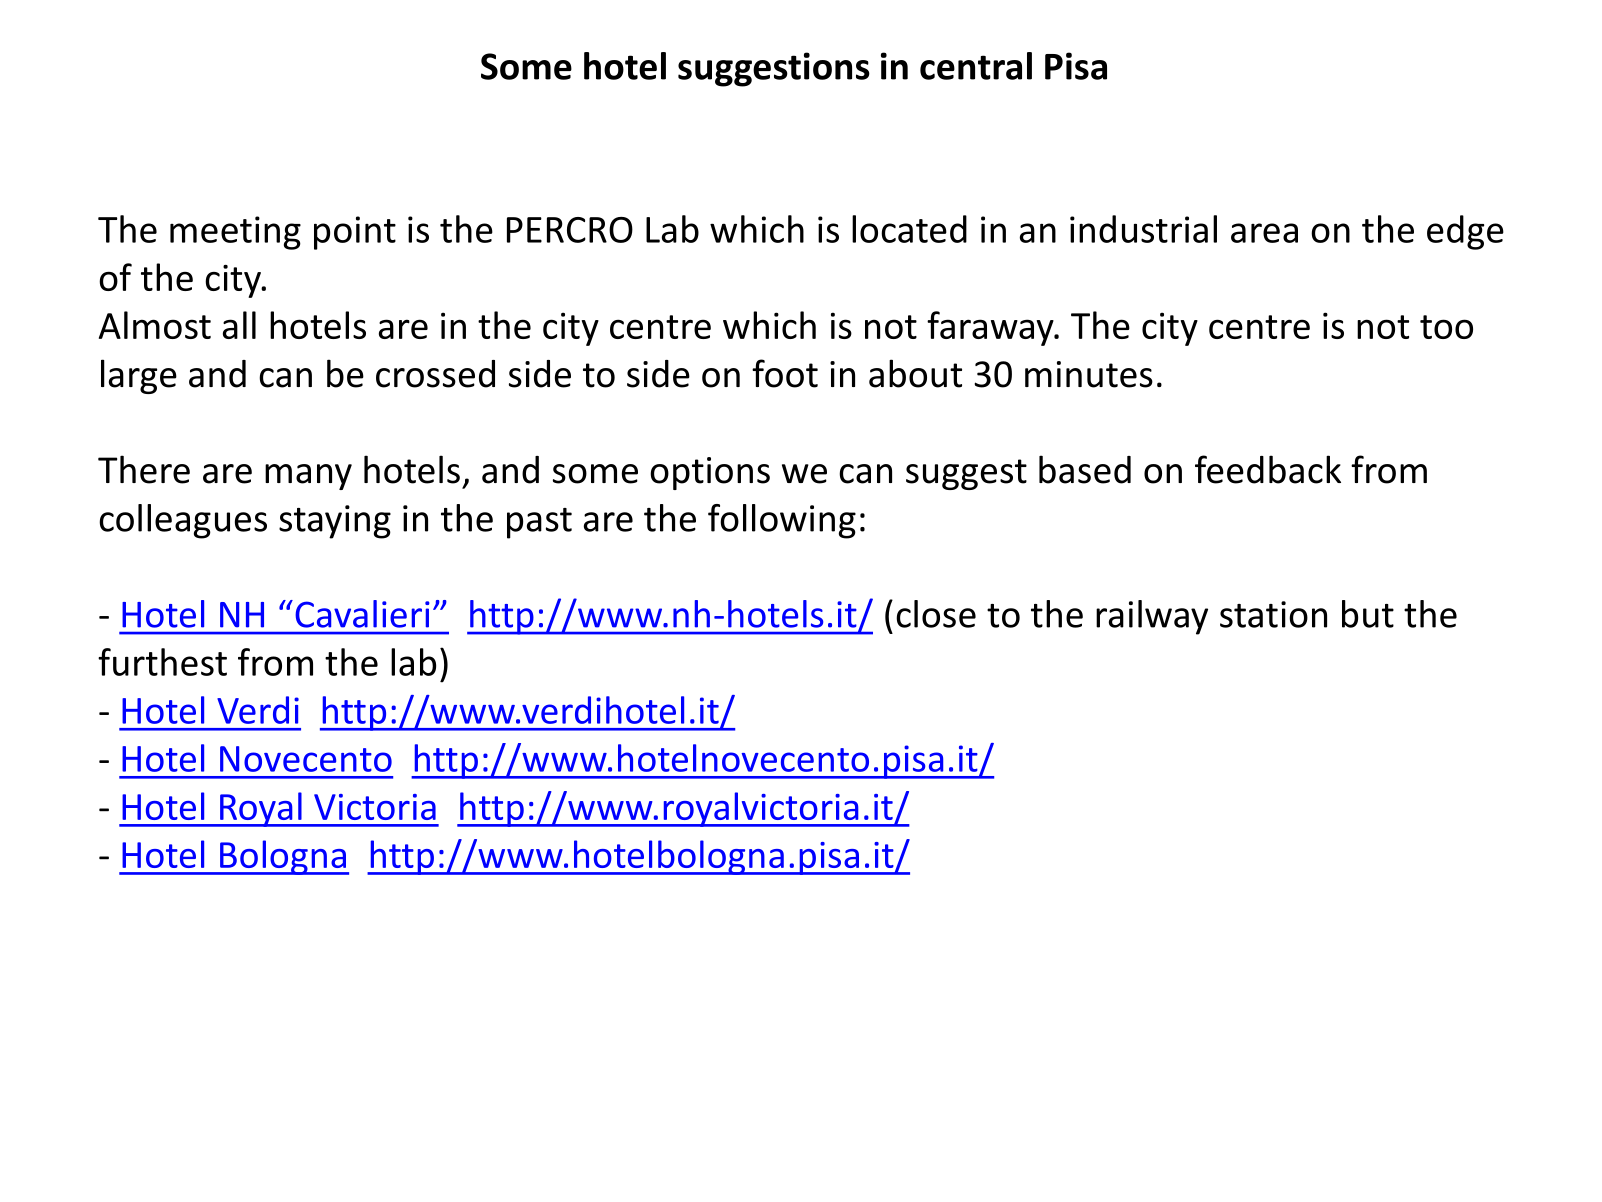 The image size is (1602, 1202). I want to click on Cavalieri, so click(362, 614).
